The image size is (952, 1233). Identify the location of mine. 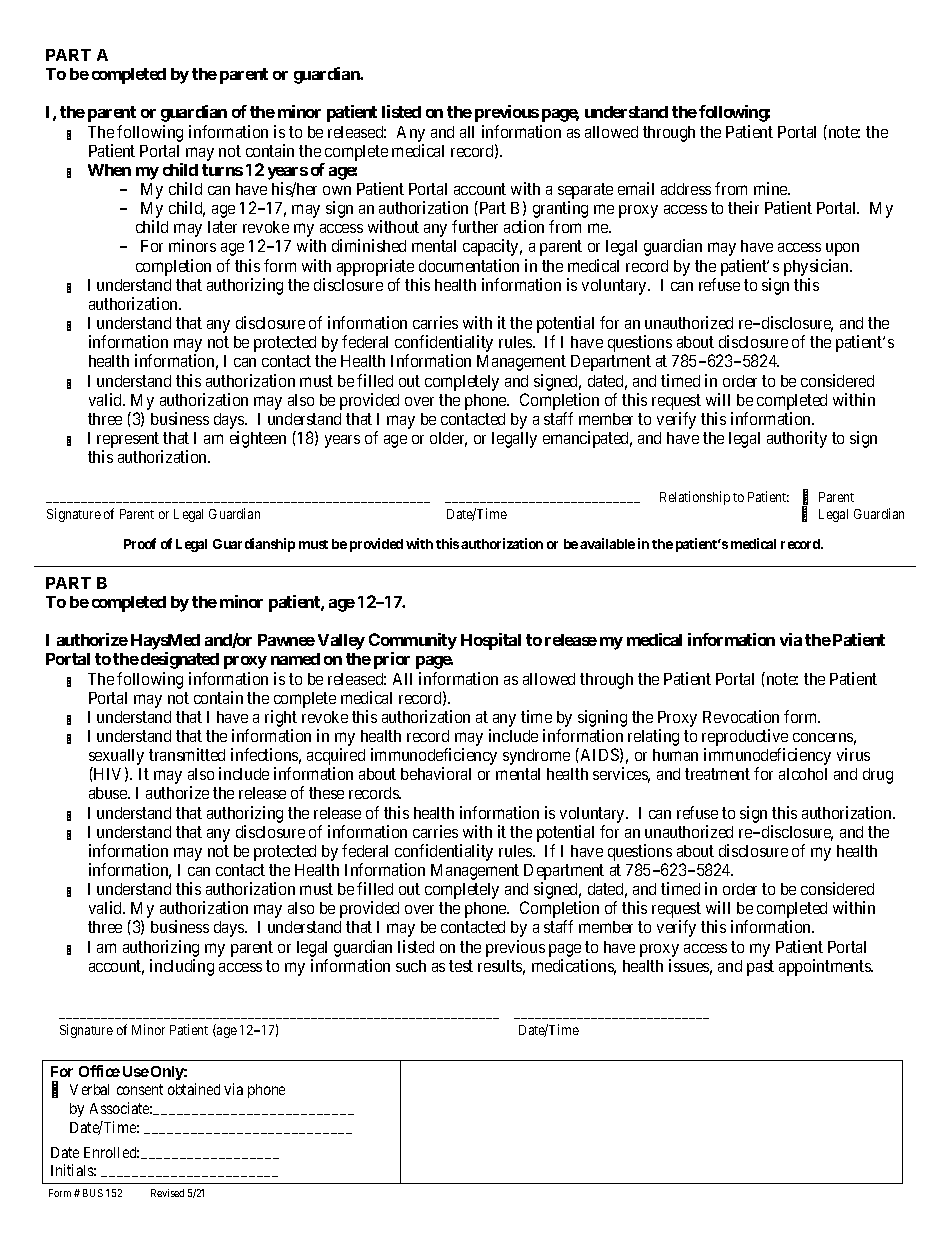
(772, 188).
